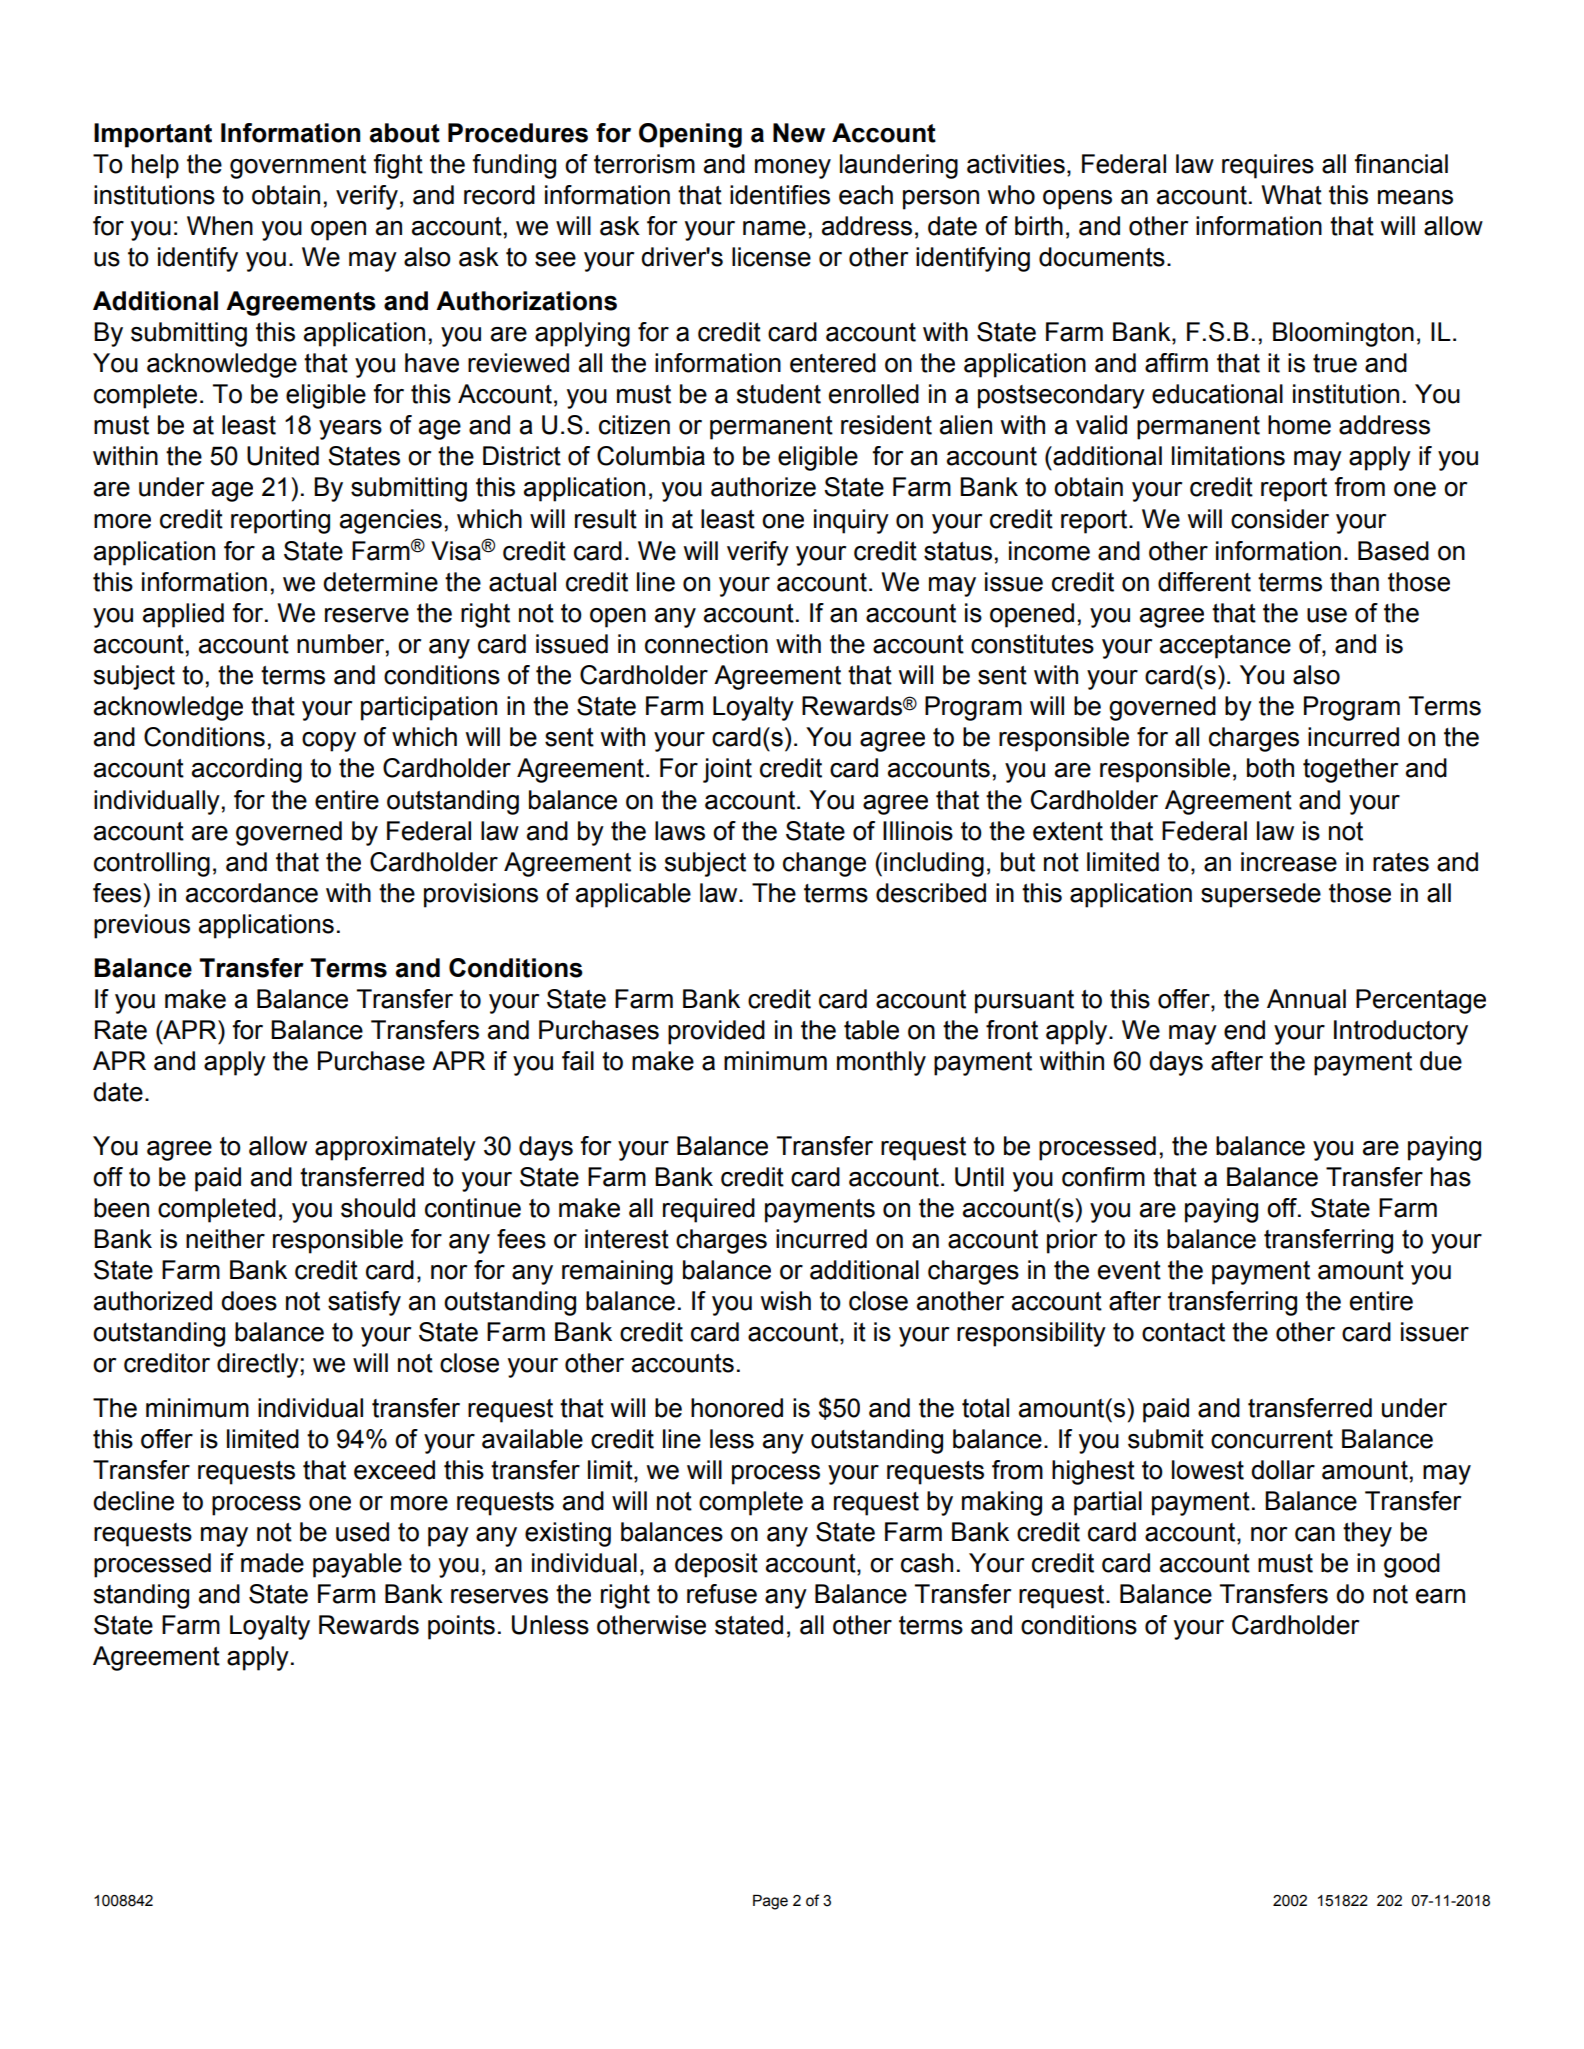 The width and height of the document is (1584, 2049). I want to click on wish, so click(786, 1301).
